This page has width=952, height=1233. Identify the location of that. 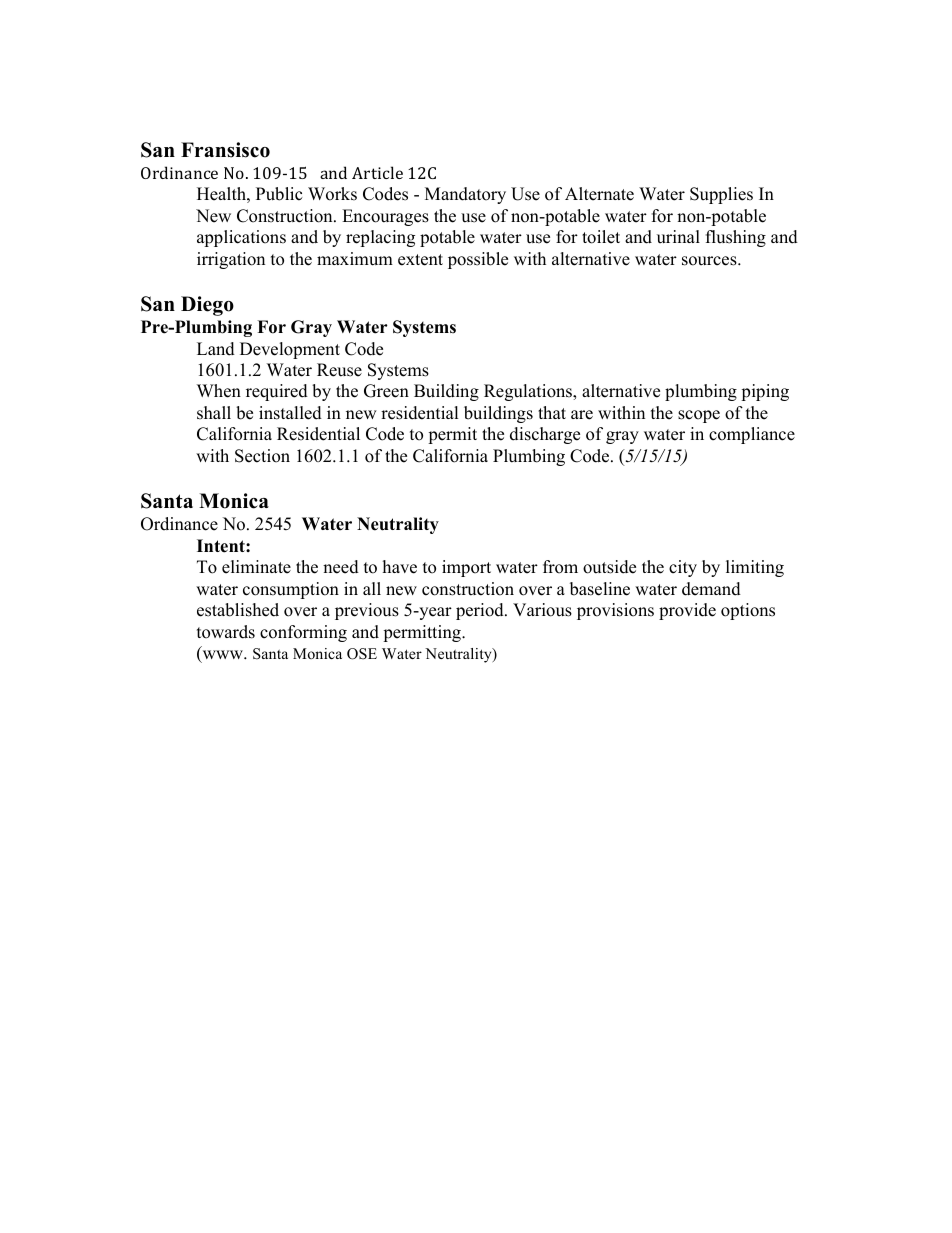
(552, 412).
